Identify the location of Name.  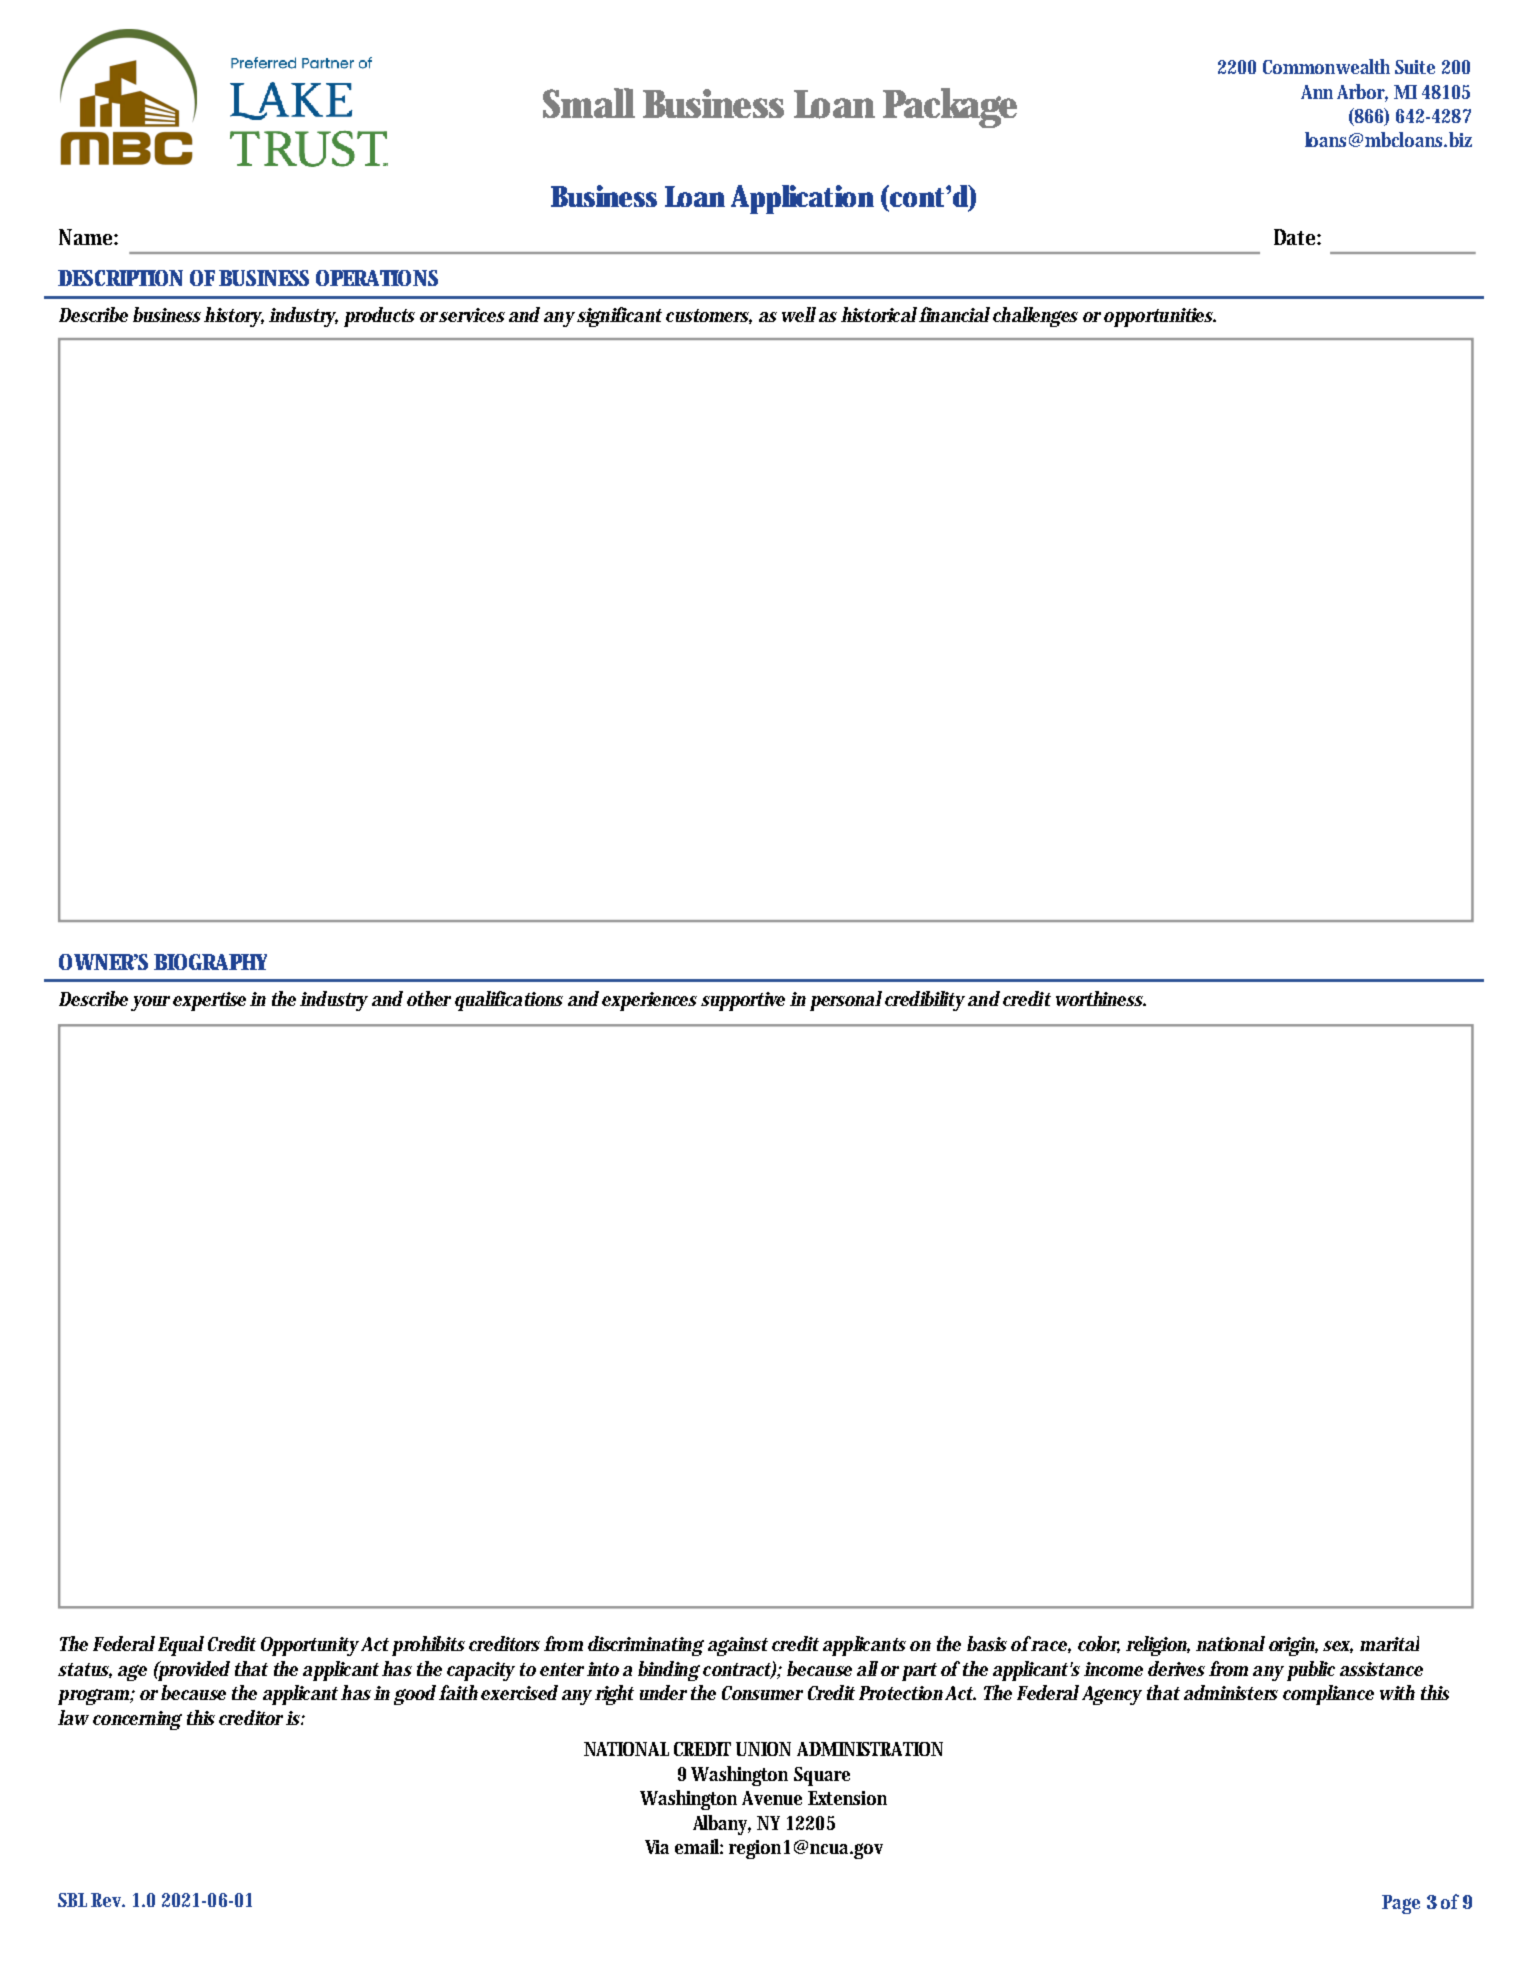
(87, 237).
